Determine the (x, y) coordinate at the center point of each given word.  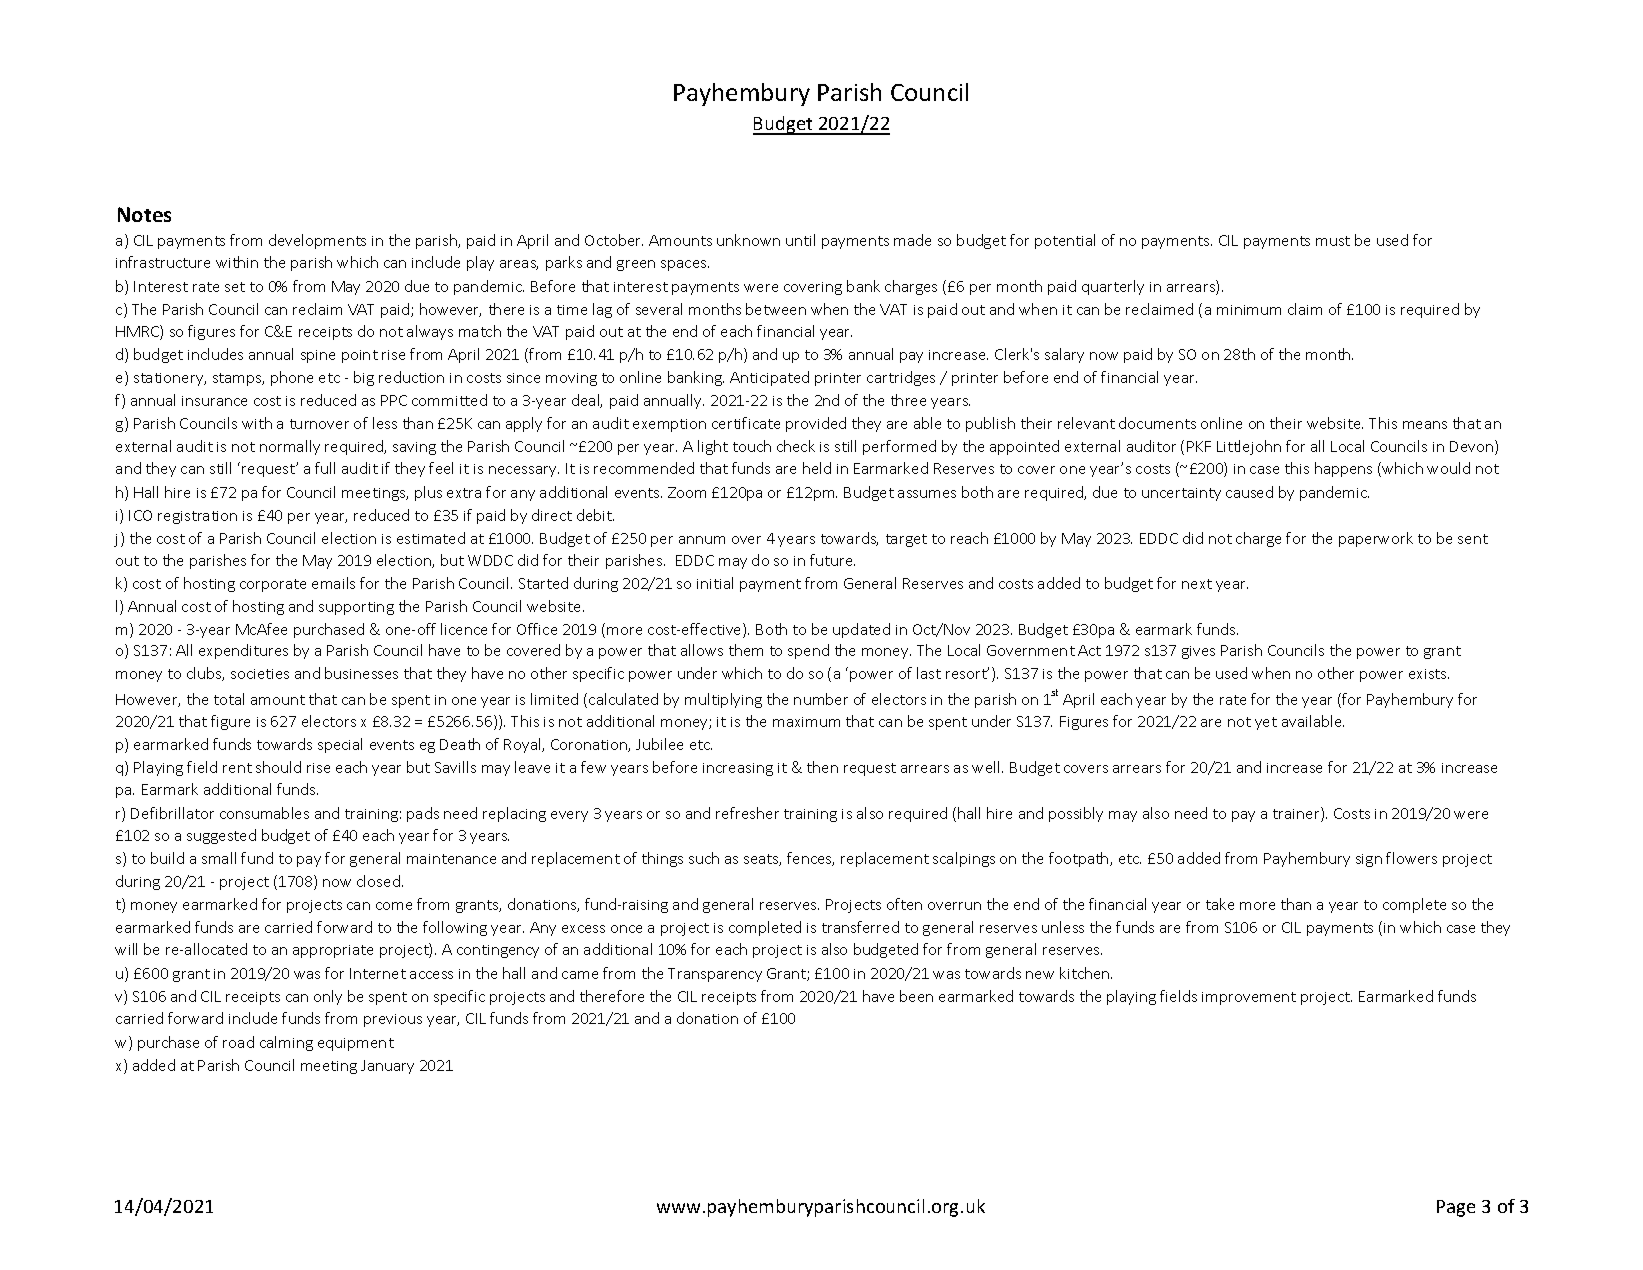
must (1333, 241)
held (817, 468)
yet (1266, 723)
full (325, 468)
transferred (860, 927)
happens (1343, 469)
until (800, 240)
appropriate (333, 951)
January (387, 1067)
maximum (806, 722)
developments (317, 241)
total (229, 699)
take (1220, 904)
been (916, 996)
